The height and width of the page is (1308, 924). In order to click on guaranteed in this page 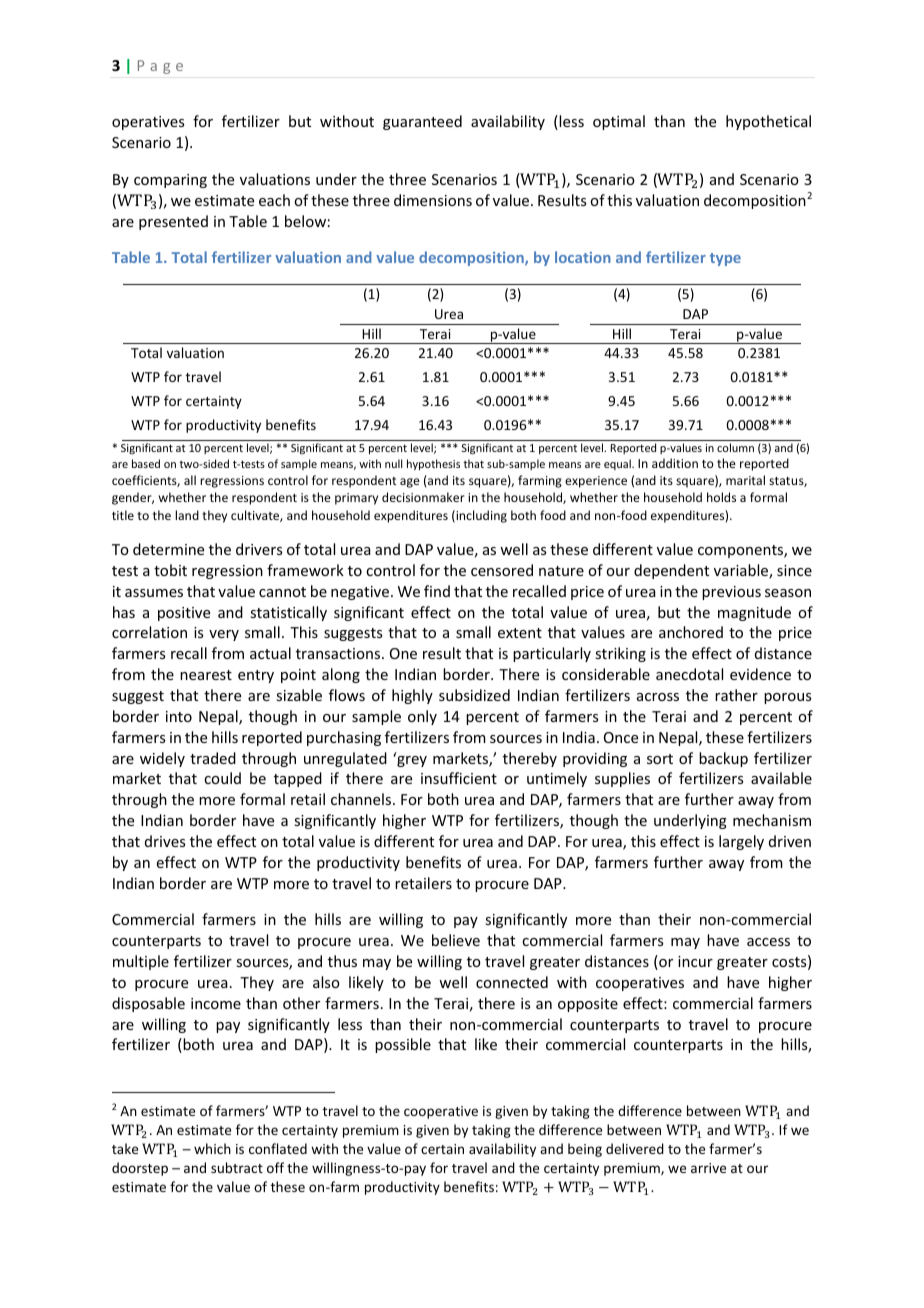, I will do `click(422, 122)`.
